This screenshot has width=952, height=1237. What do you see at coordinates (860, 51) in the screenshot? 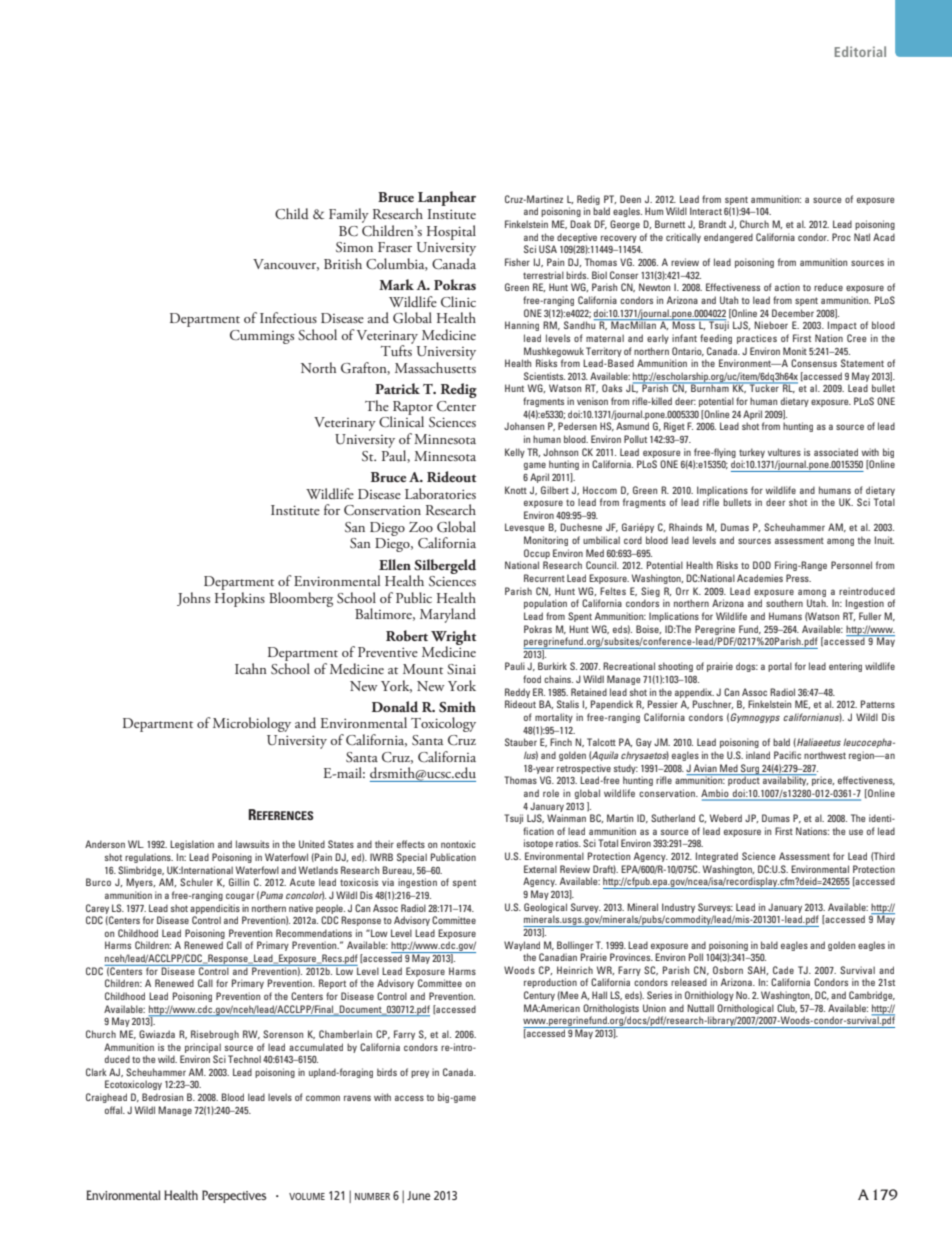
I see `Editorial` at bounding box center [860, 51].
